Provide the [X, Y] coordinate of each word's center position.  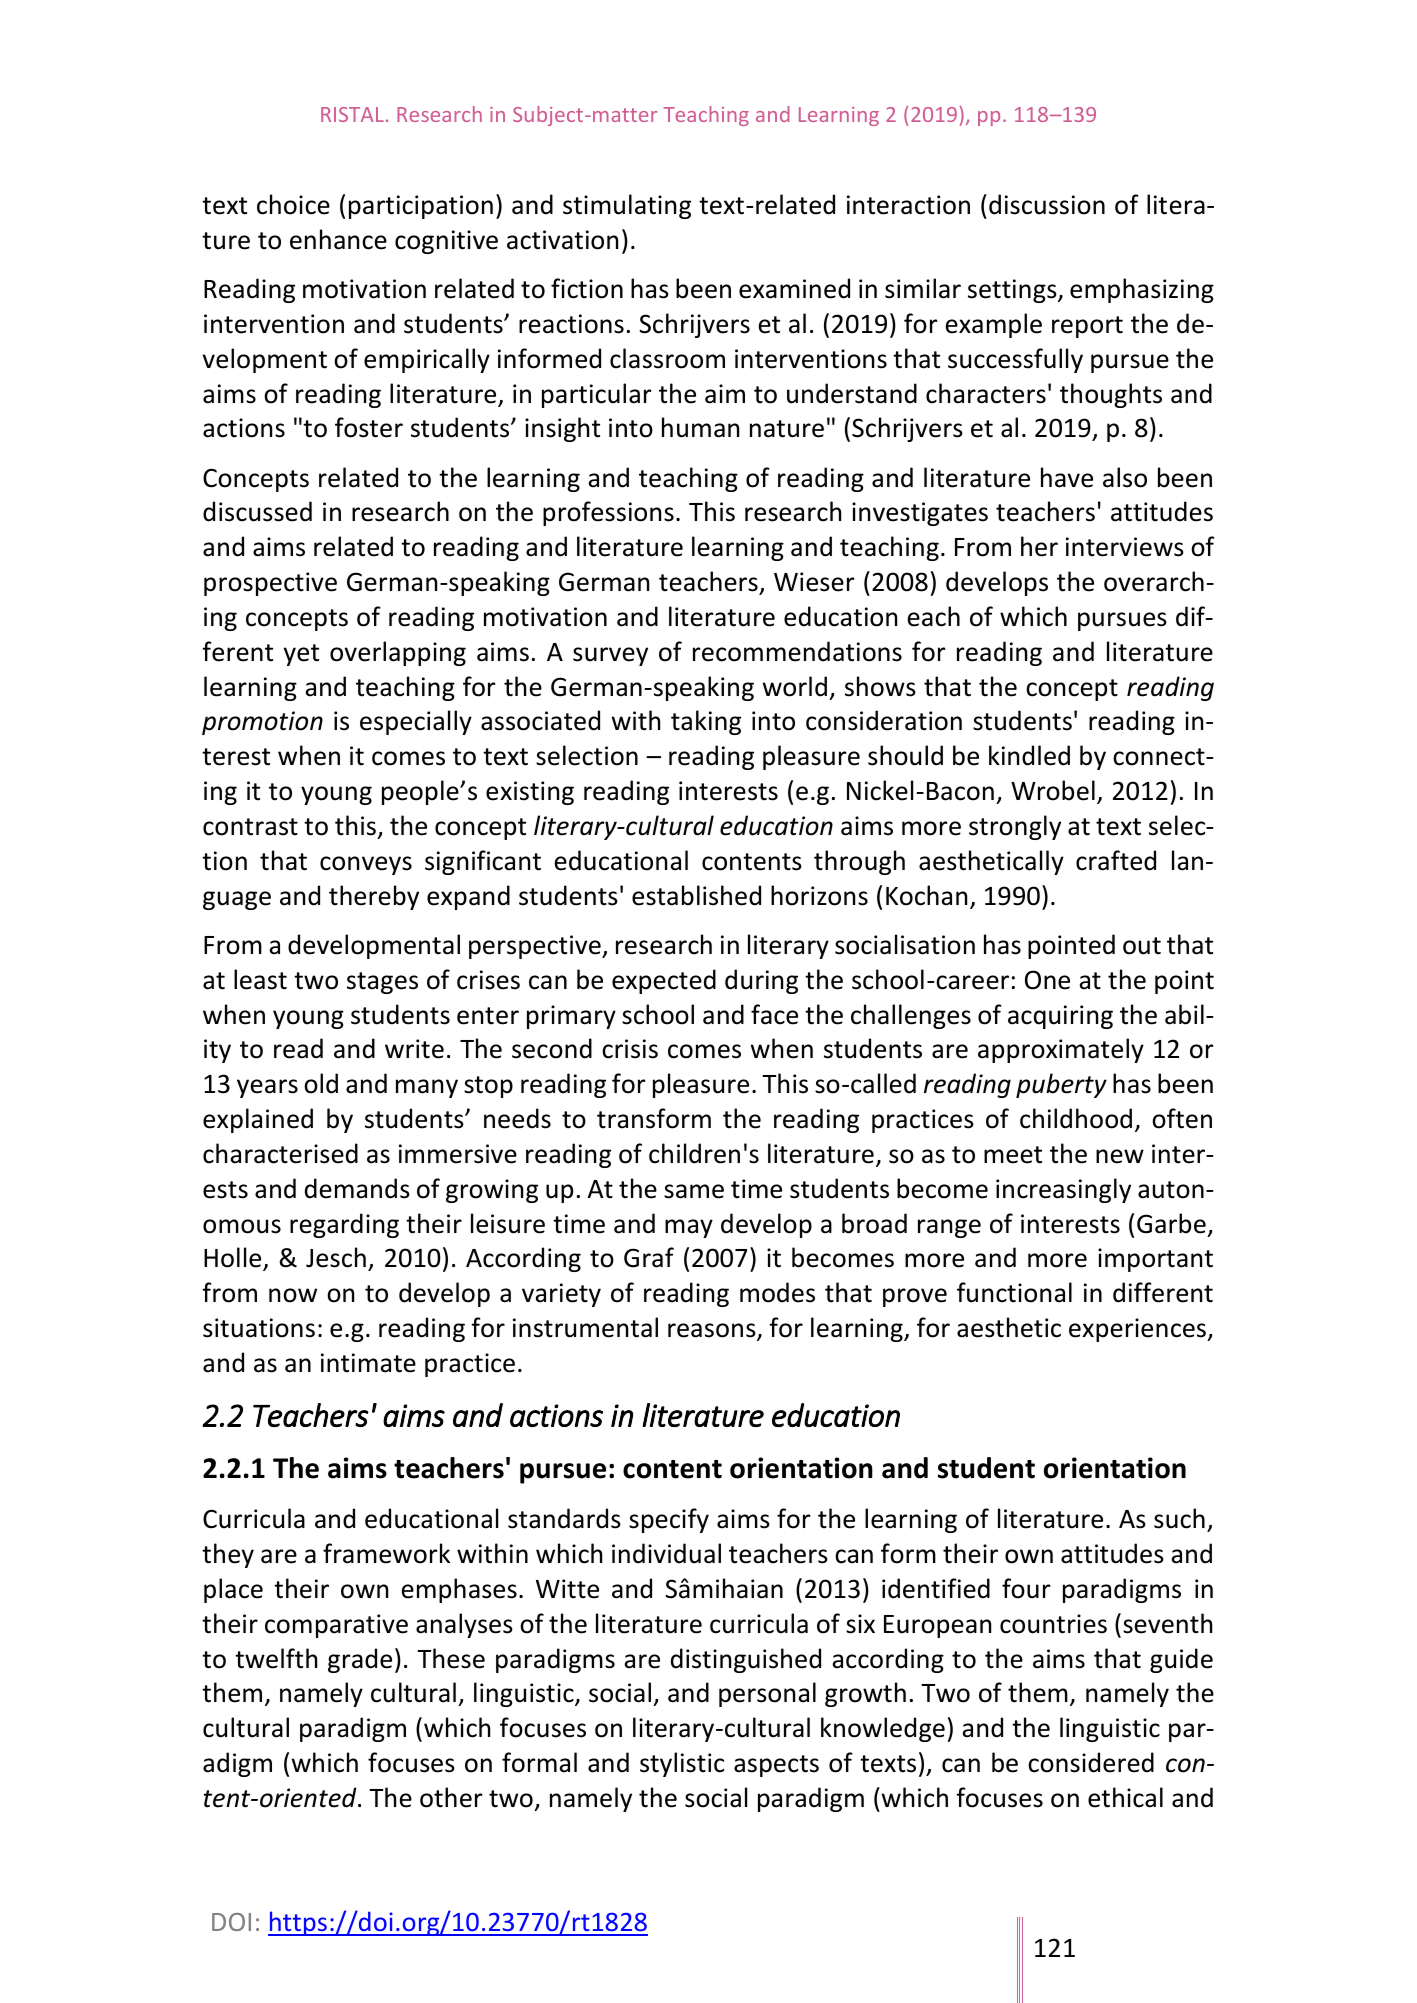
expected [664, 981]
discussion [1047, 204]
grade [360, 1660]
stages [382, 983]
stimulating [627, 206]
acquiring [1060, 1017]
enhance [338, 239]
